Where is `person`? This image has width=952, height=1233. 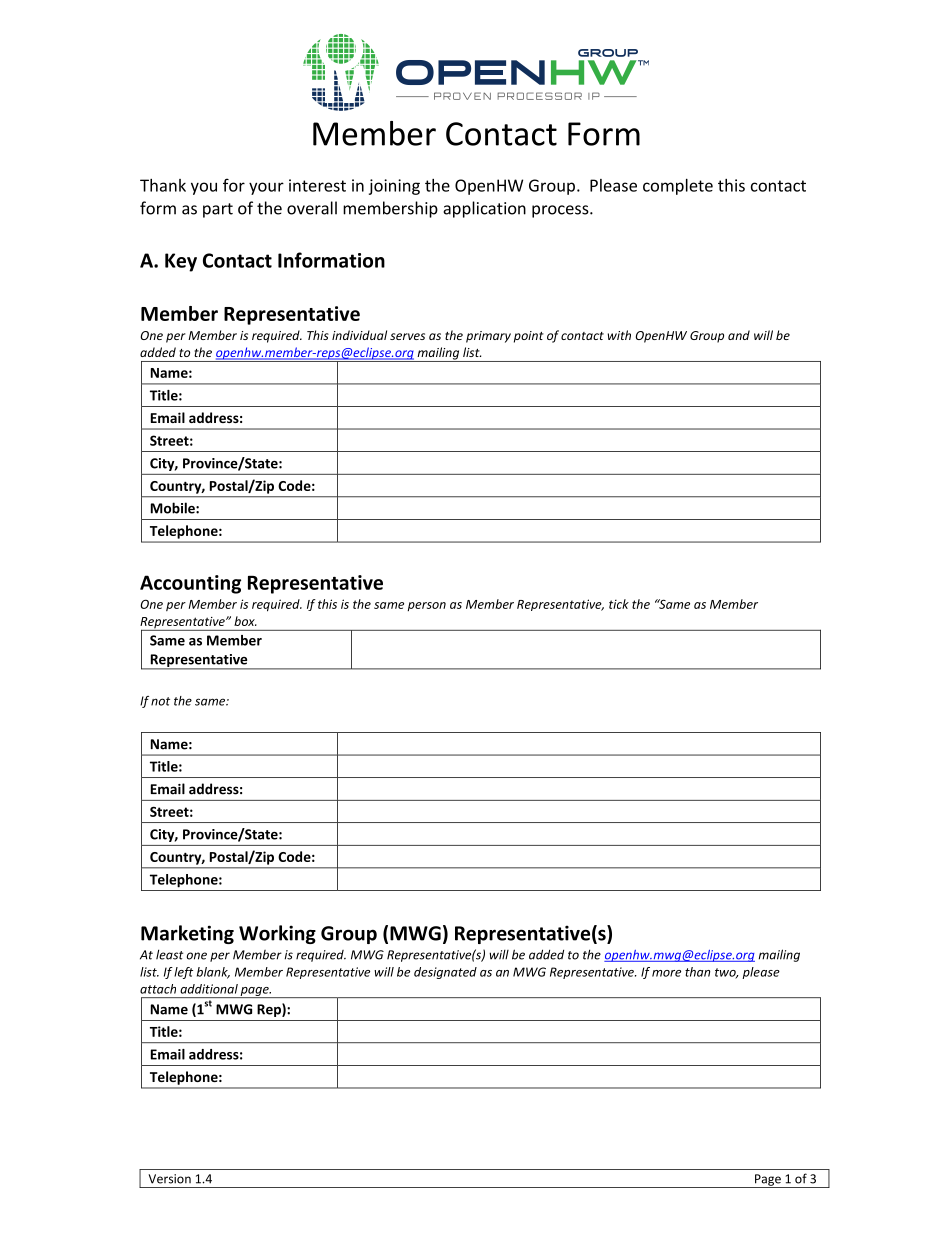
person is located at coordinates (426, 606).
